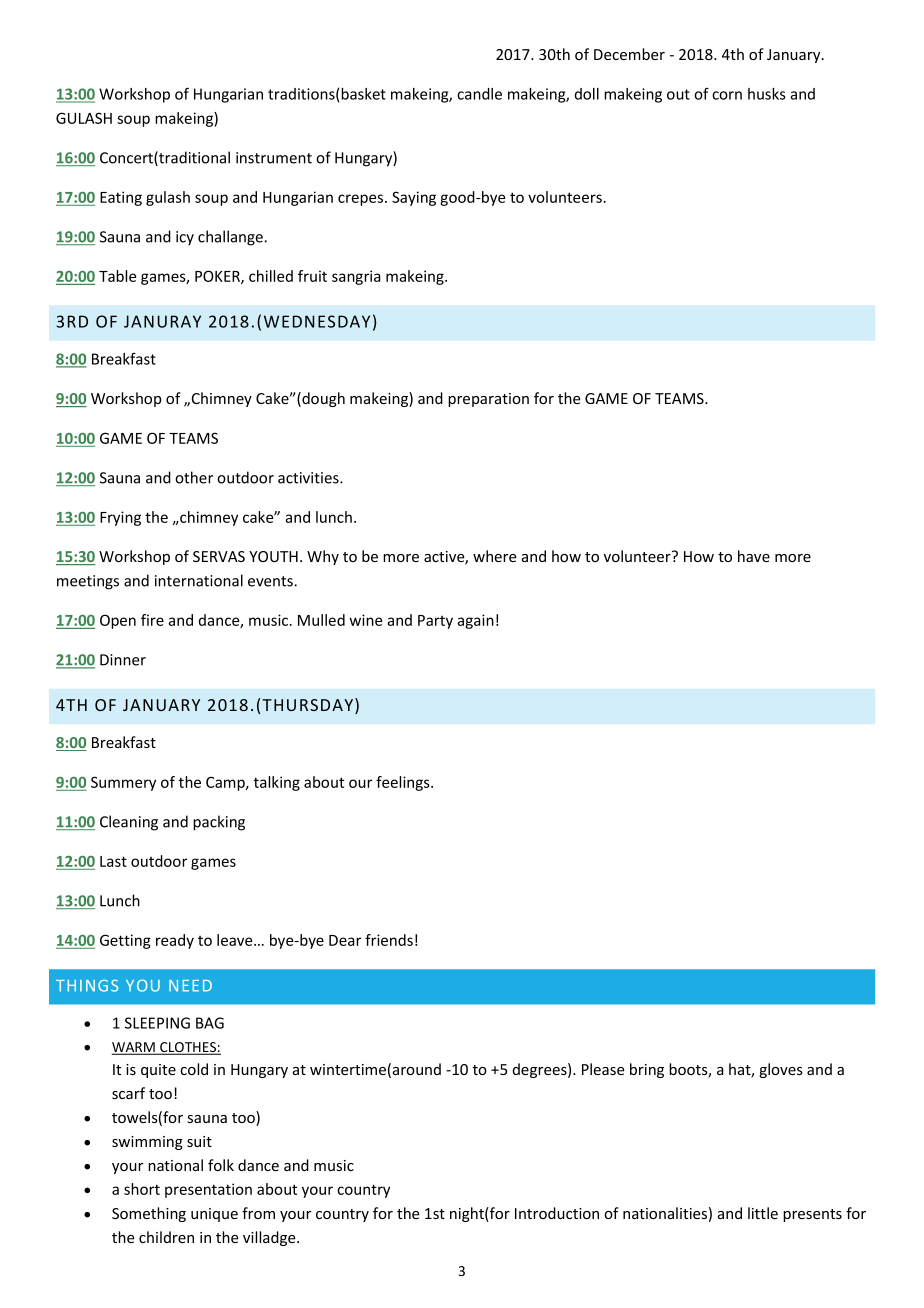  What do you see at coordinates (587, 94) in the page?
I see `doll` at bounding box center [587, 94].
